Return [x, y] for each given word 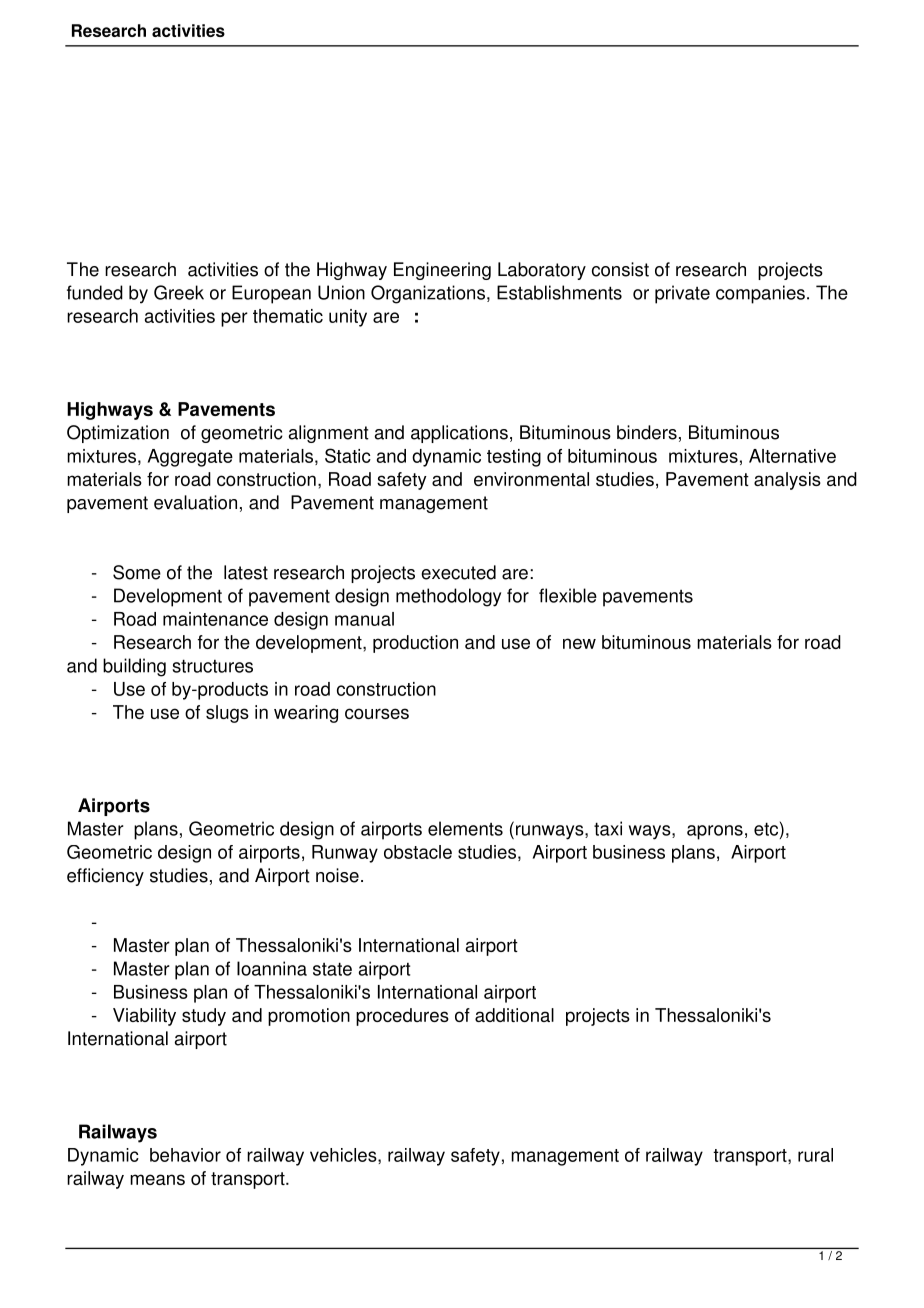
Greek [179, 292]
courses [377, 713]
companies [760, 294]
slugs [227, 714]
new [579, 643]
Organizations [428, 294]
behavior [185, 1155]
